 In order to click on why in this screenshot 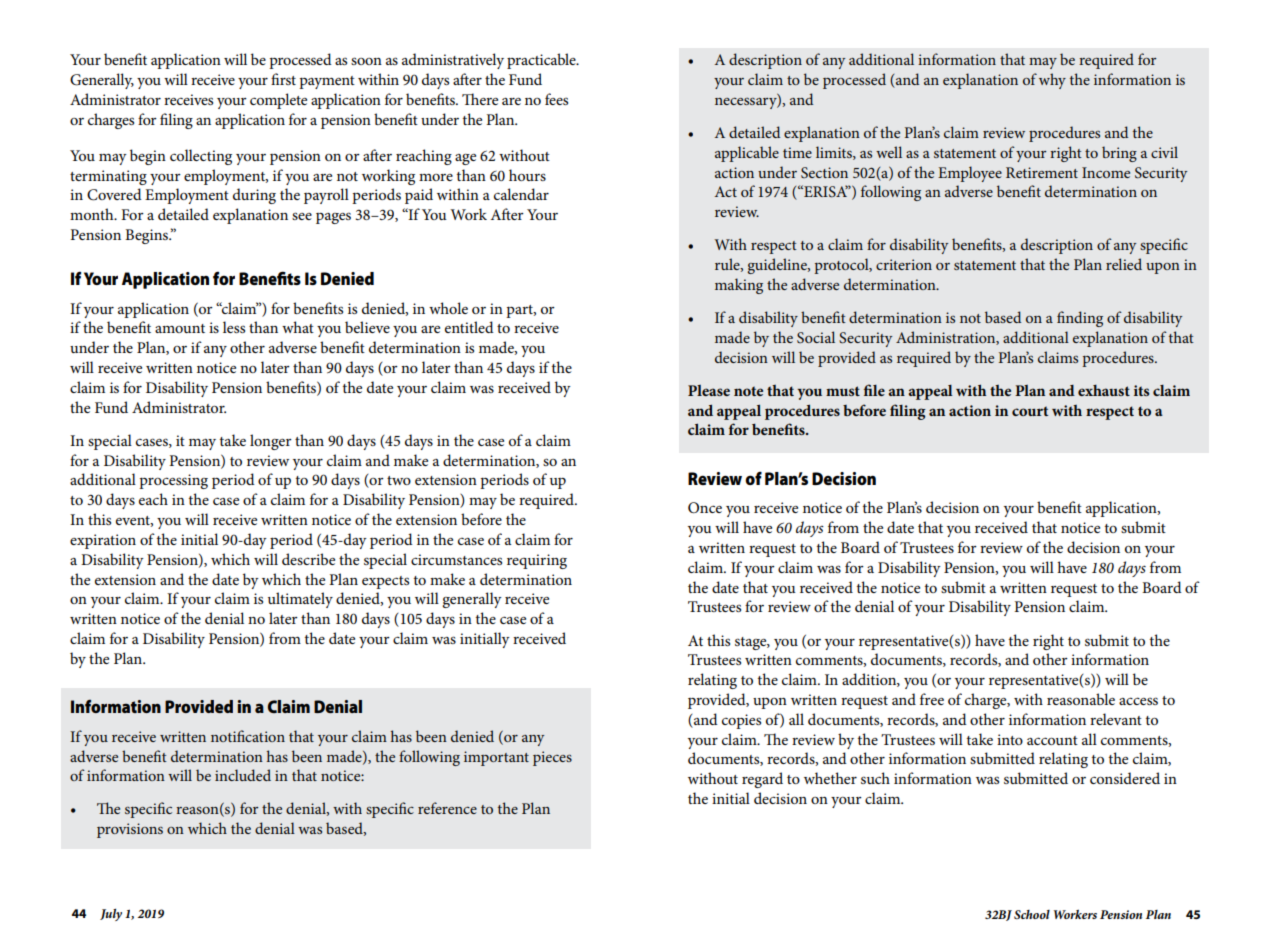, I will do `click(1052, 81)`.
